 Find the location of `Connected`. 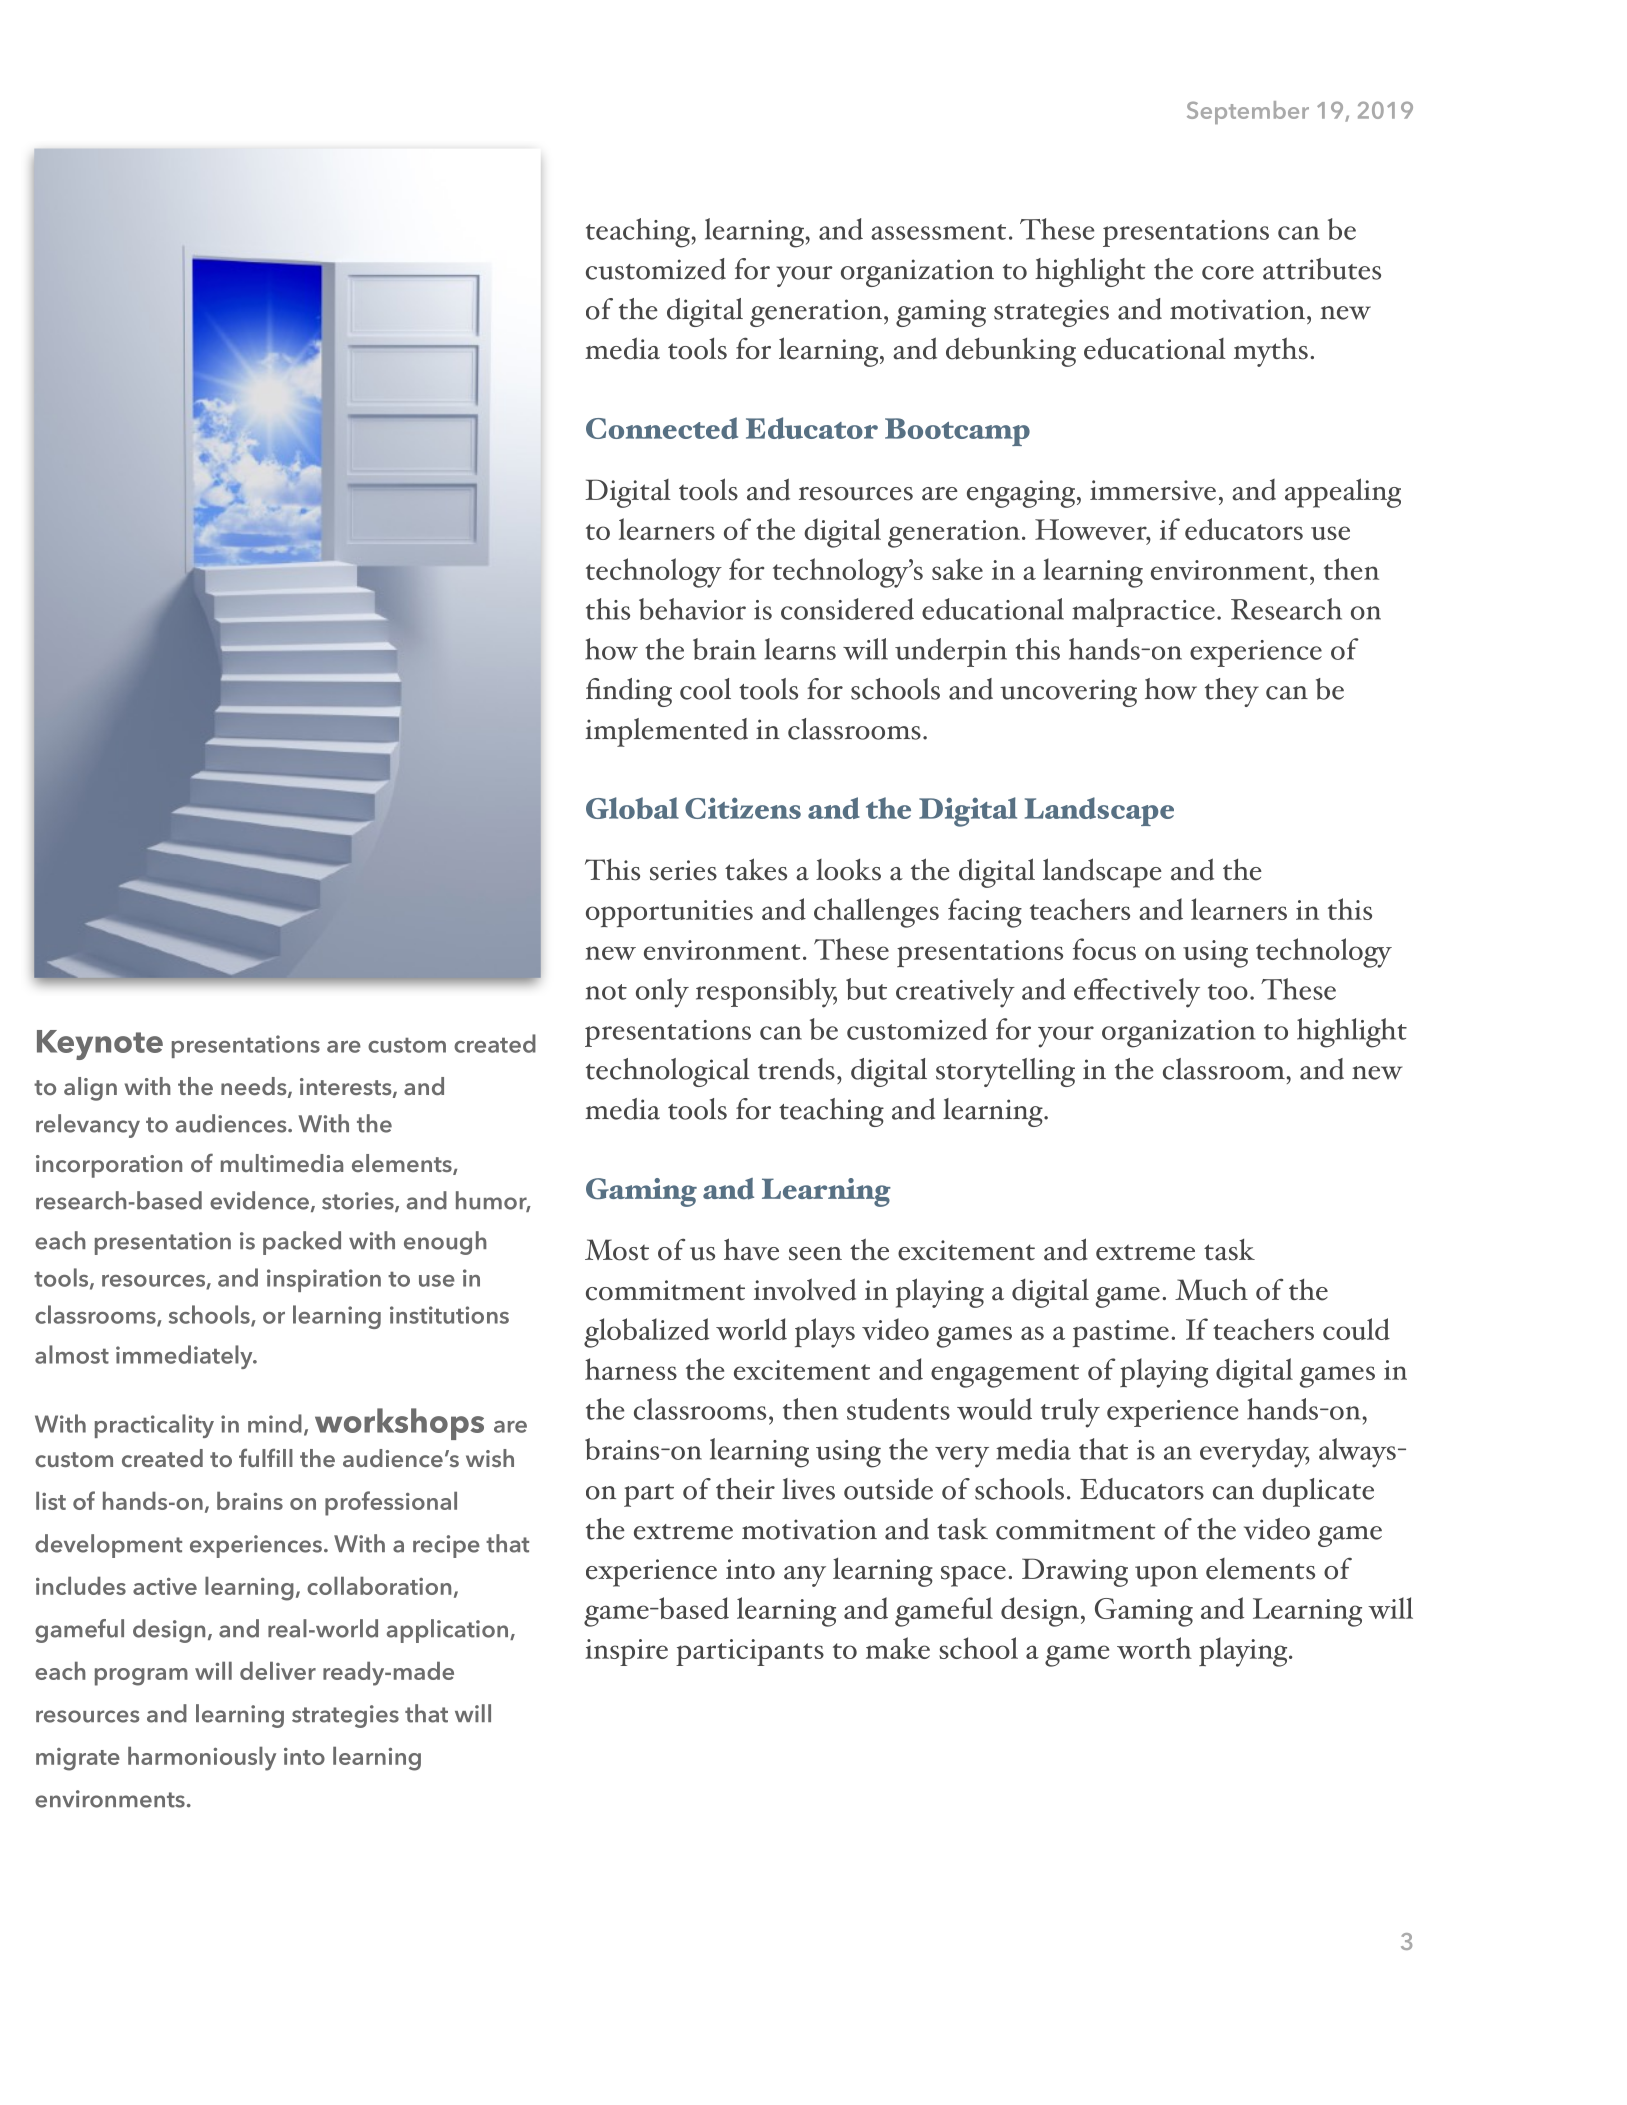

Connected is located at coordinates (662, 428).
